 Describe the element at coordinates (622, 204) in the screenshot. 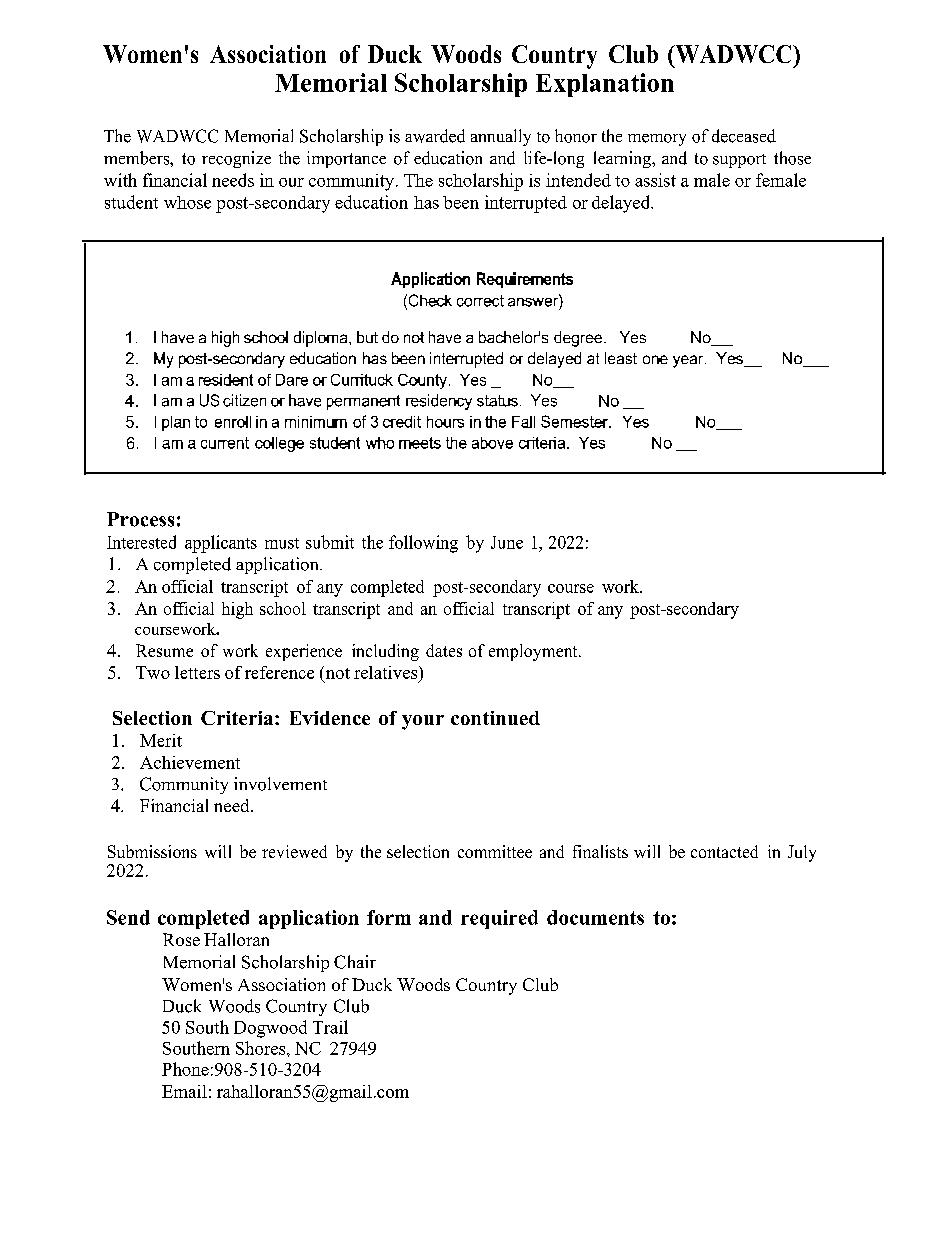

I see `delayed` at that location.
